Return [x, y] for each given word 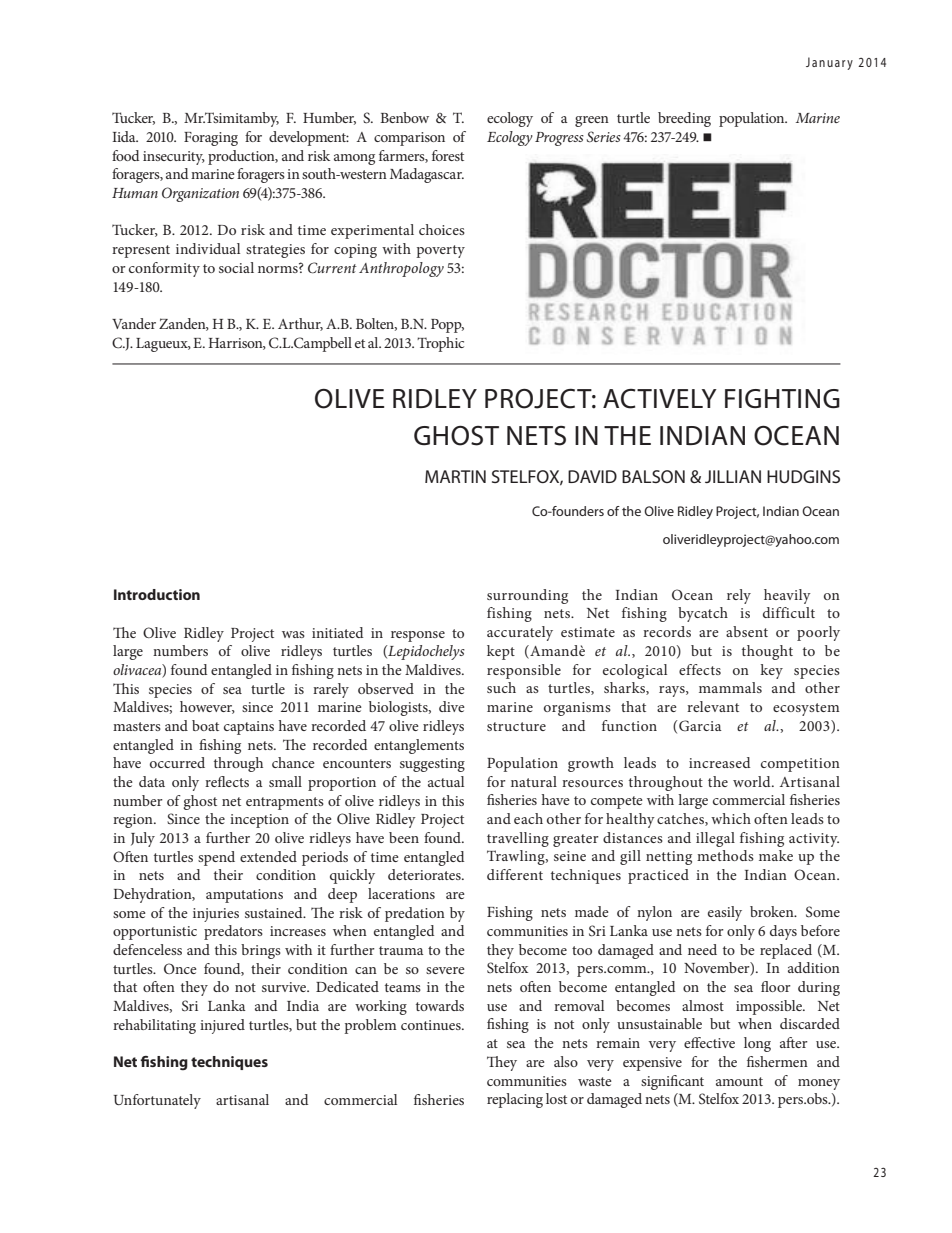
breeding [684, 119]
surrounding [527, 596]
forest [448, 155]
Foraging [211, 139]
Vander [134, 323]
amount [739, 1081]
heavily [787, 596]
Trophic [440, 344]
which [731, 818]
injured [222, 1026]
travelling [518, 839]
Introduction [157, 594]
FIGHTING [782, 398]
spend [216, 858]
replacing [515, 1100]
